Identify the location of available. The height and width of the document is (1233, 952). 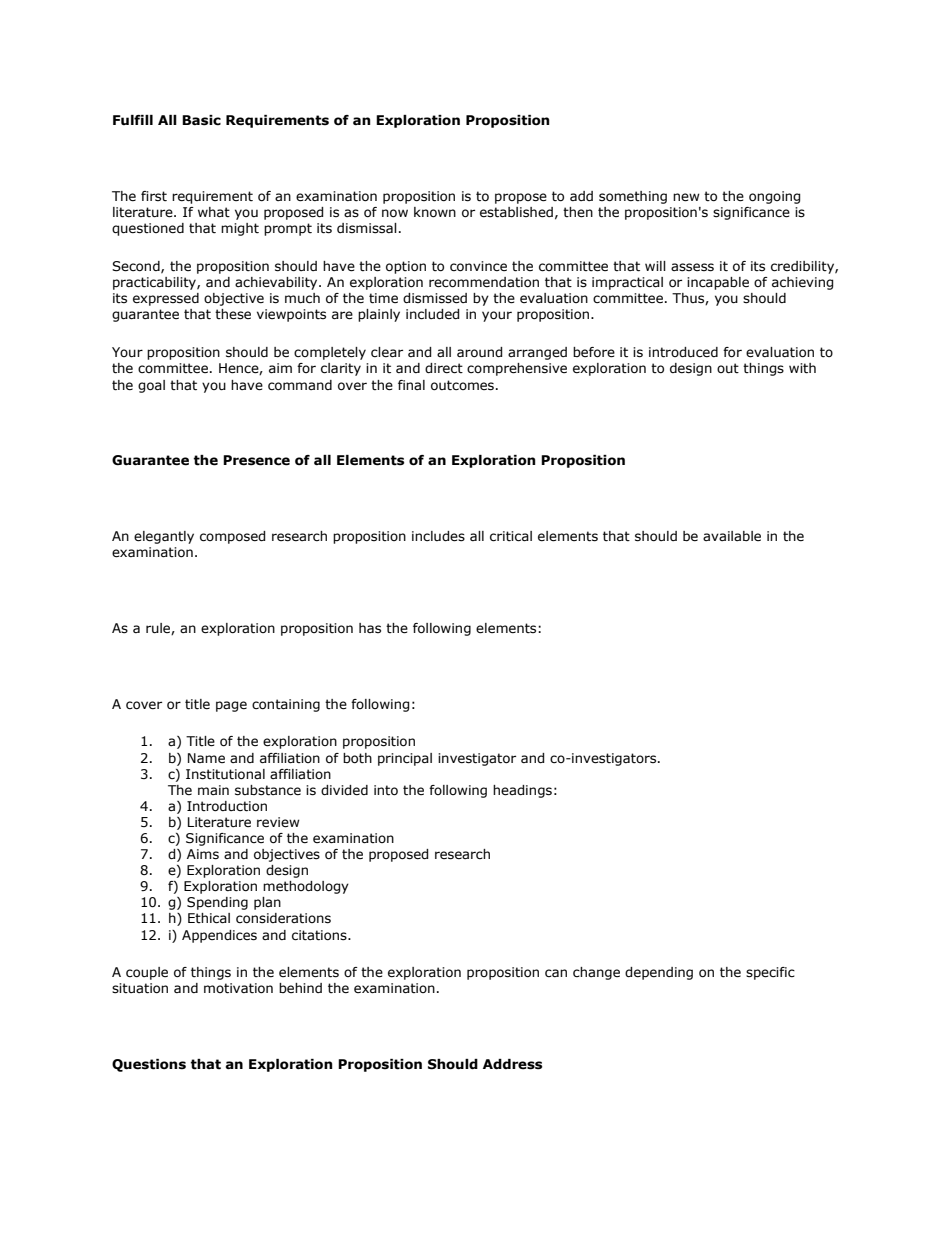
(732, 536).
